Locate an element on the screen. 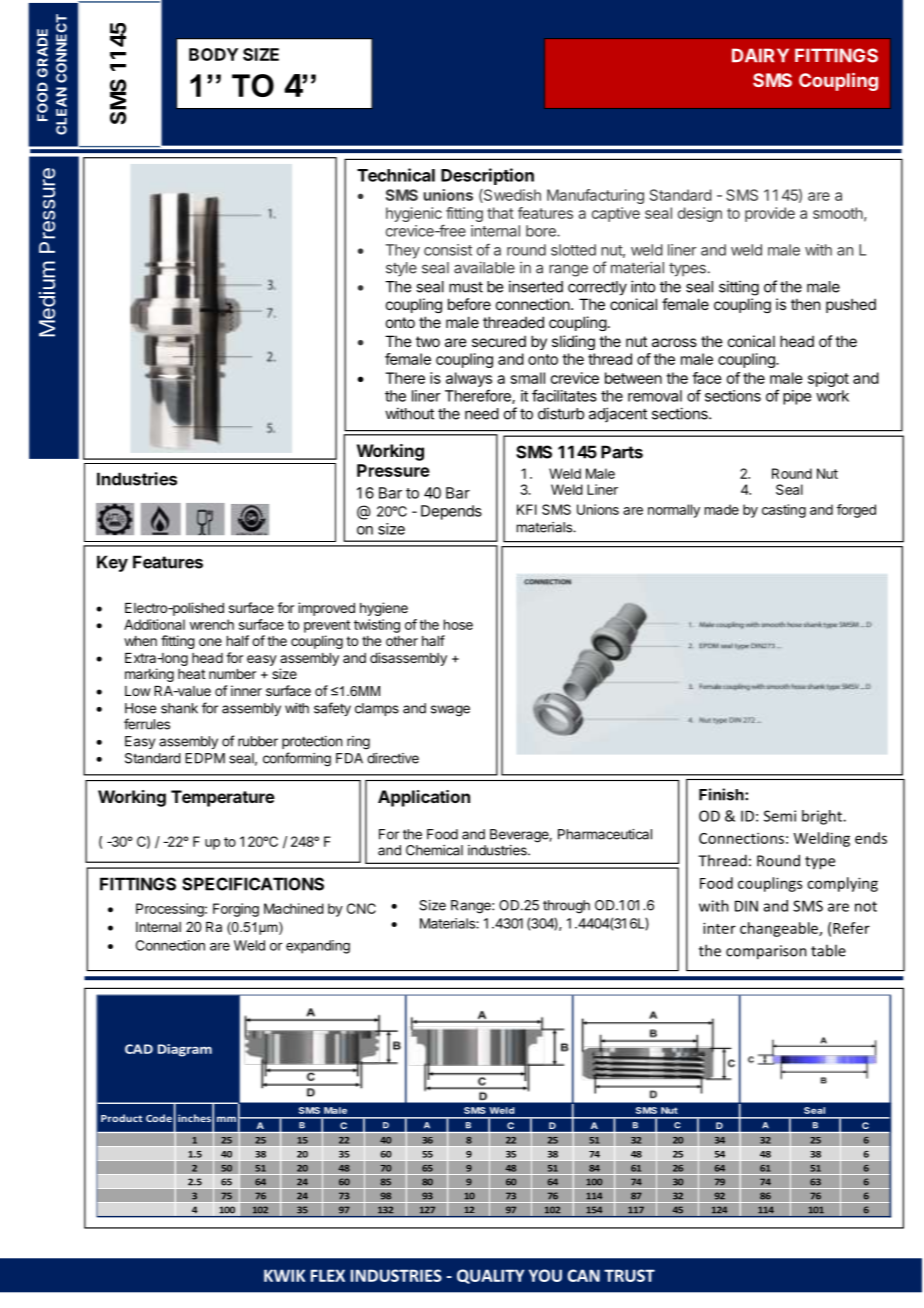  Semi is located at coordinates (780, 816).
